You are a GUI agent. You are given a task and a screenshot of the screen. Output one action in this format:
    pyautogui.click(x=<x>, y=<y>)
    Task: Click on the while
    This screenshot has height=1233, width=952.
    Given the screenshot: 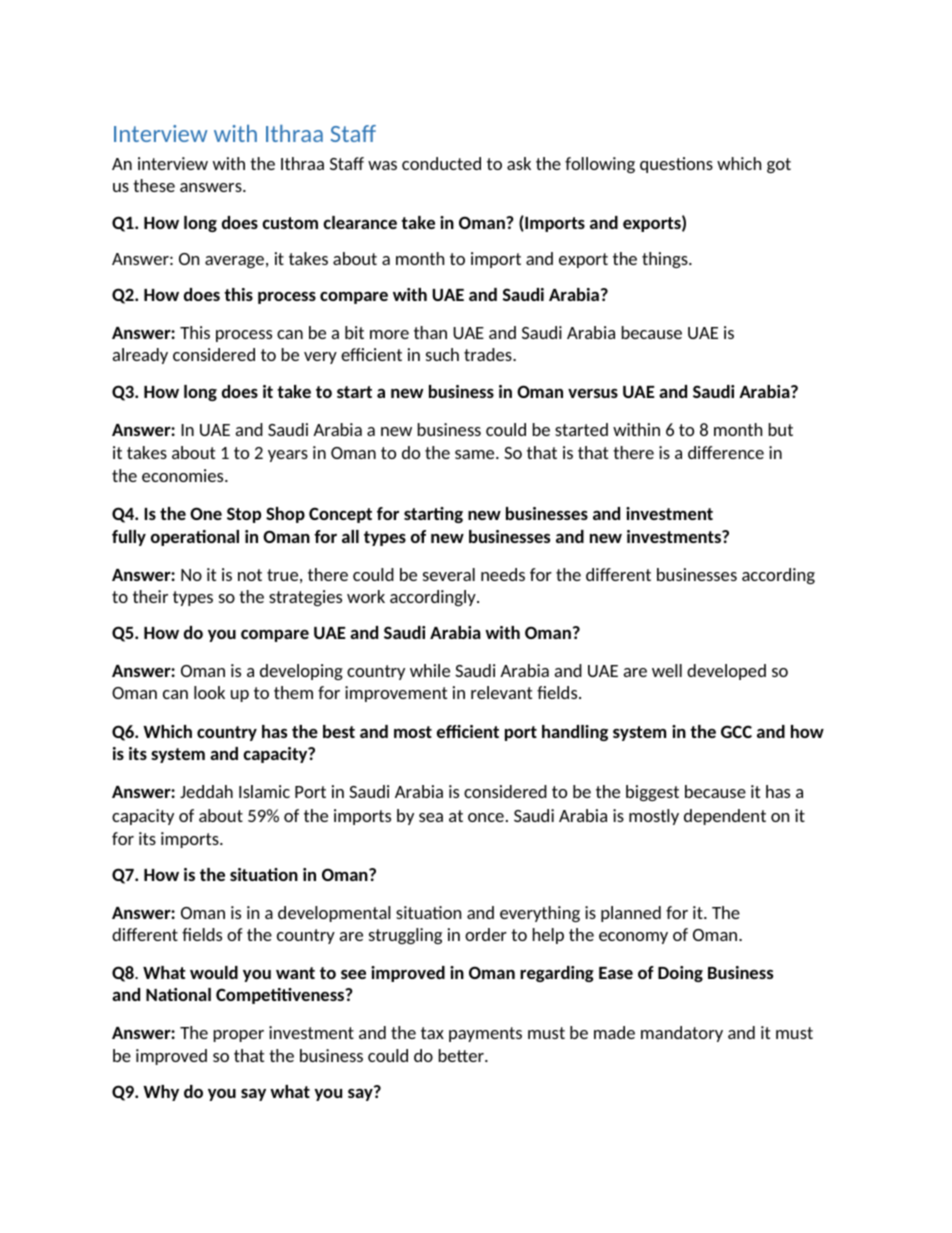 What is the action you would take?
    pyautogui.click(x=430, y=670)
